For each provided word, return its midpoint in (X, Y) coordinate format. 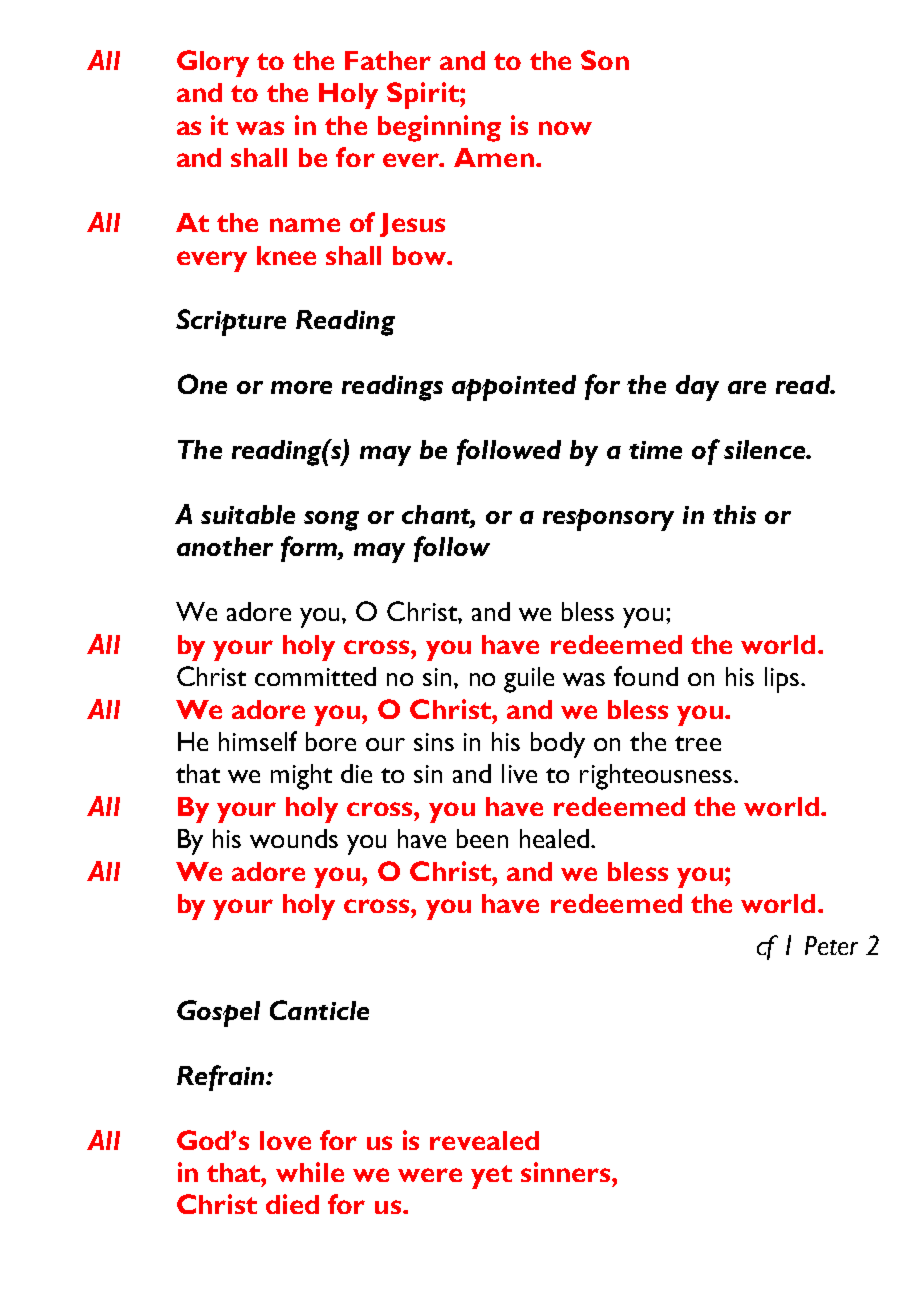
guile (529, 680)
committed (315, 676)
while (310, 1172)
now (565, 128)
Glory (213, 63)
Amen (494, 157)
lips (782, 680)
